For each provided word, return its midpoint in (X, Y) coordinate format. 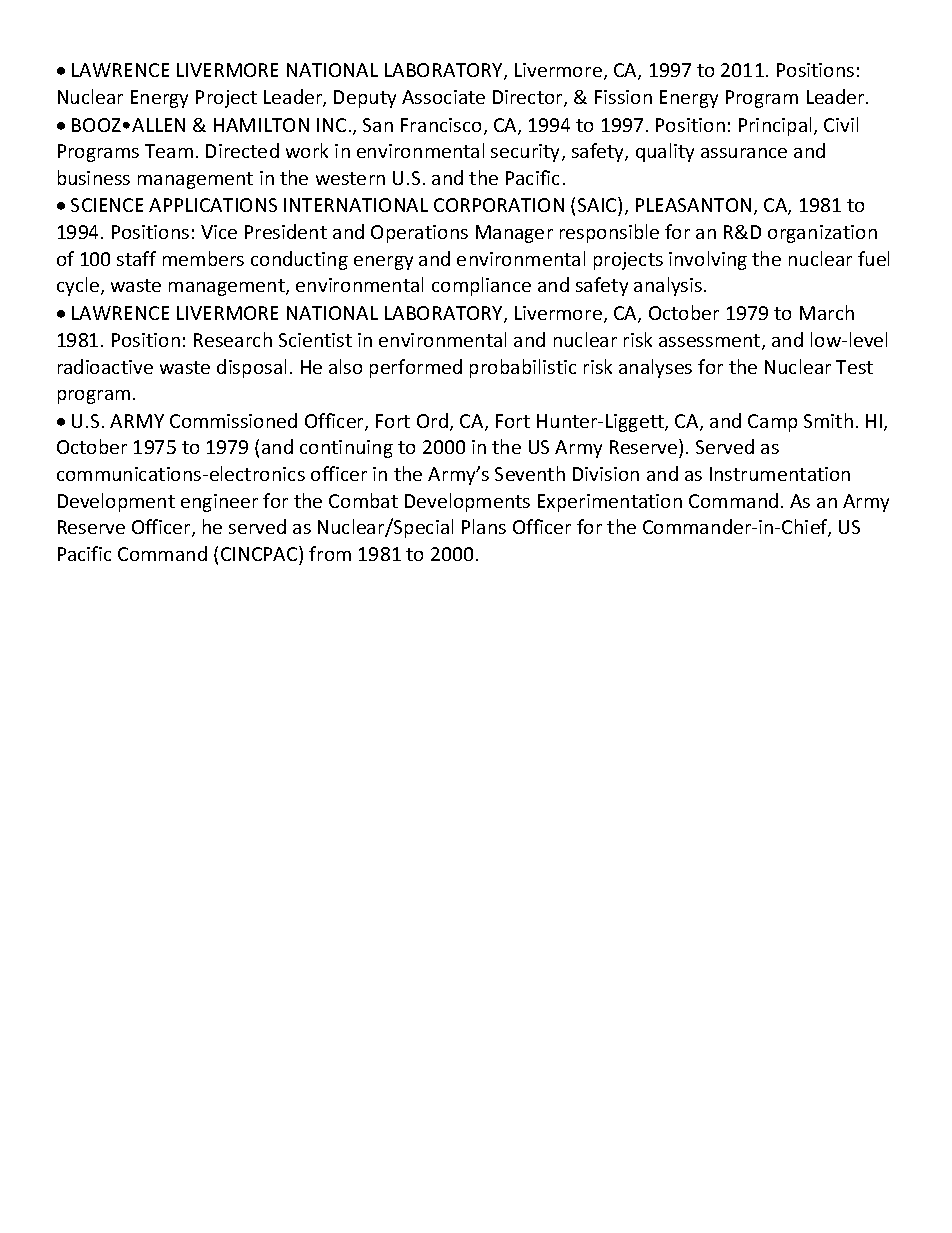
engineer (219, 503)
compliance (481, 286)
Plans (484, 526)
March (827, 312)
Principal (777, 126)
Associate (443, 97)
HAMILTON (261, 125)
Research (233, 339)
